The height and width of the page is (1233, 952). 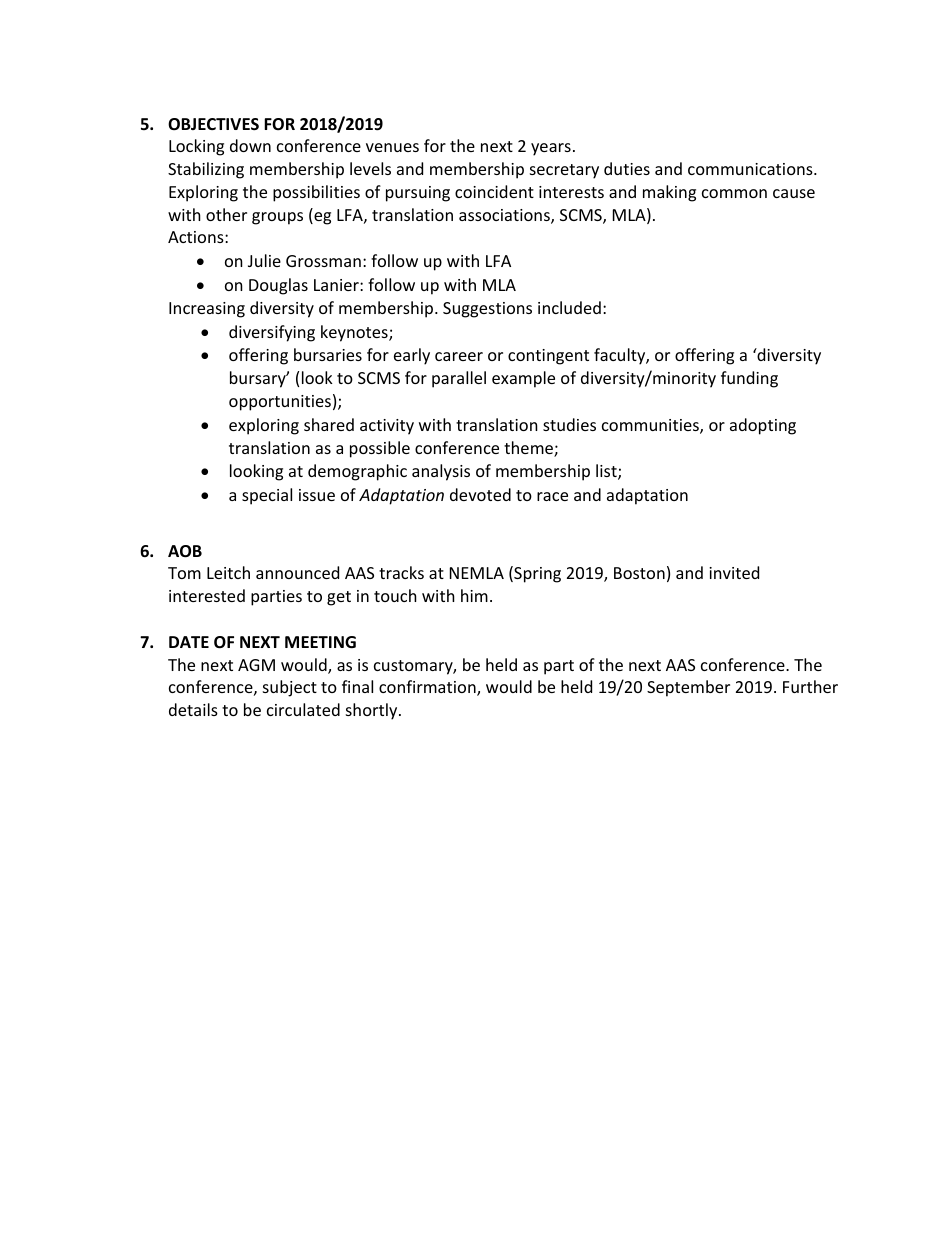 I want to click on down, so click(x=250, y=145).
